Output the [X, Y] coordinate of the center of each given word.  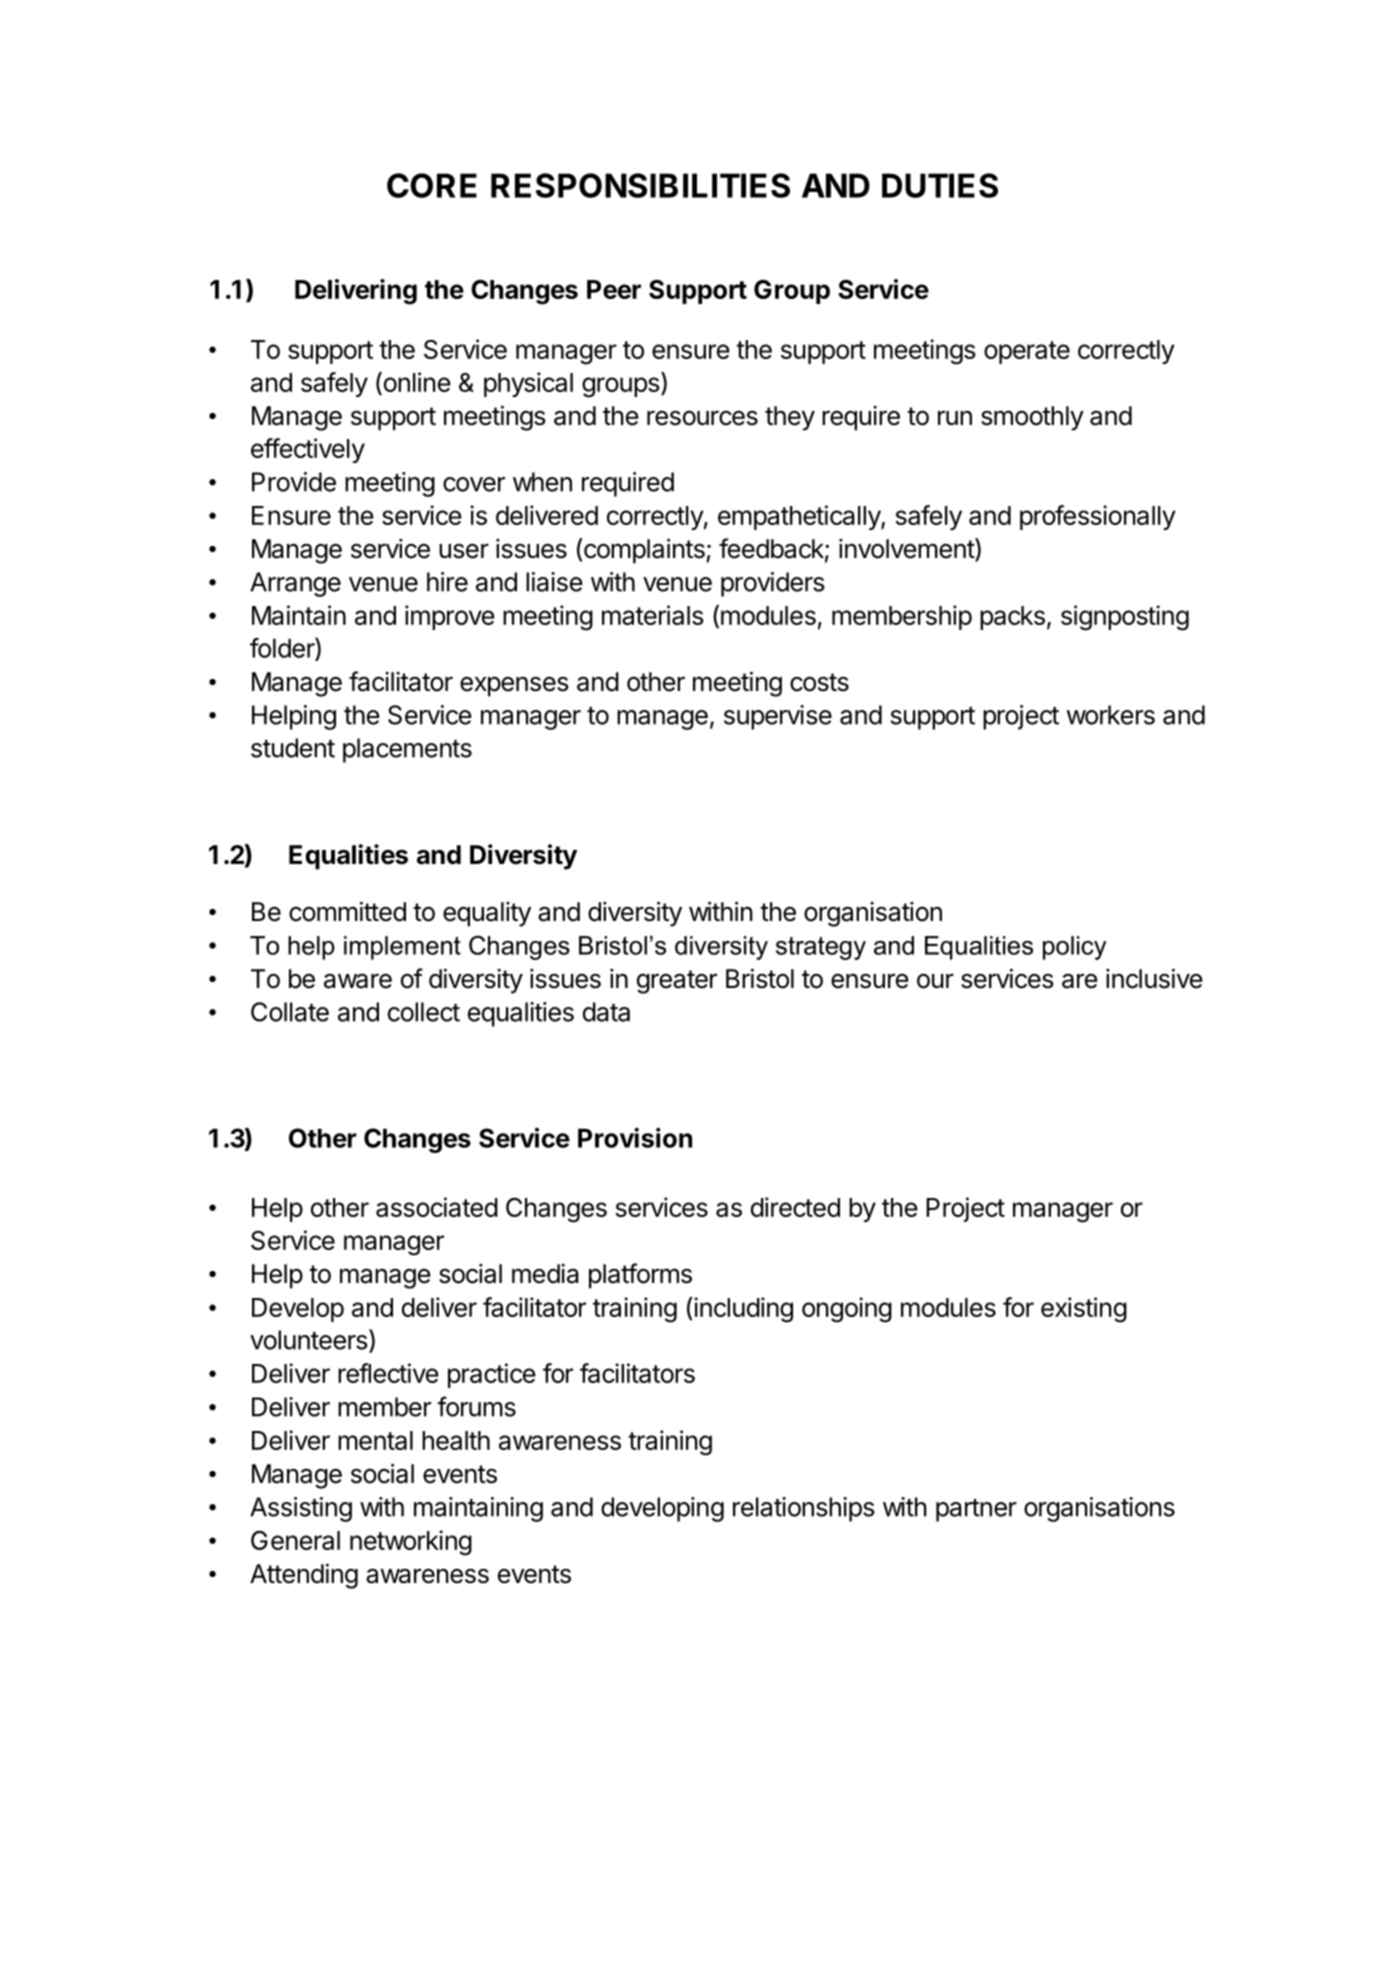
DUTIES [940, 185]
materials [653, 615]
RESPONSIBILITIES [640, 185]
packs [1012, 618]
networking [411, 1543]
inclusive [1154, 978]
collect [424, 1012]
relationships [804, 1509]
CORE [432, 185]
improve [450, 617]
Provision [635, 1138]
